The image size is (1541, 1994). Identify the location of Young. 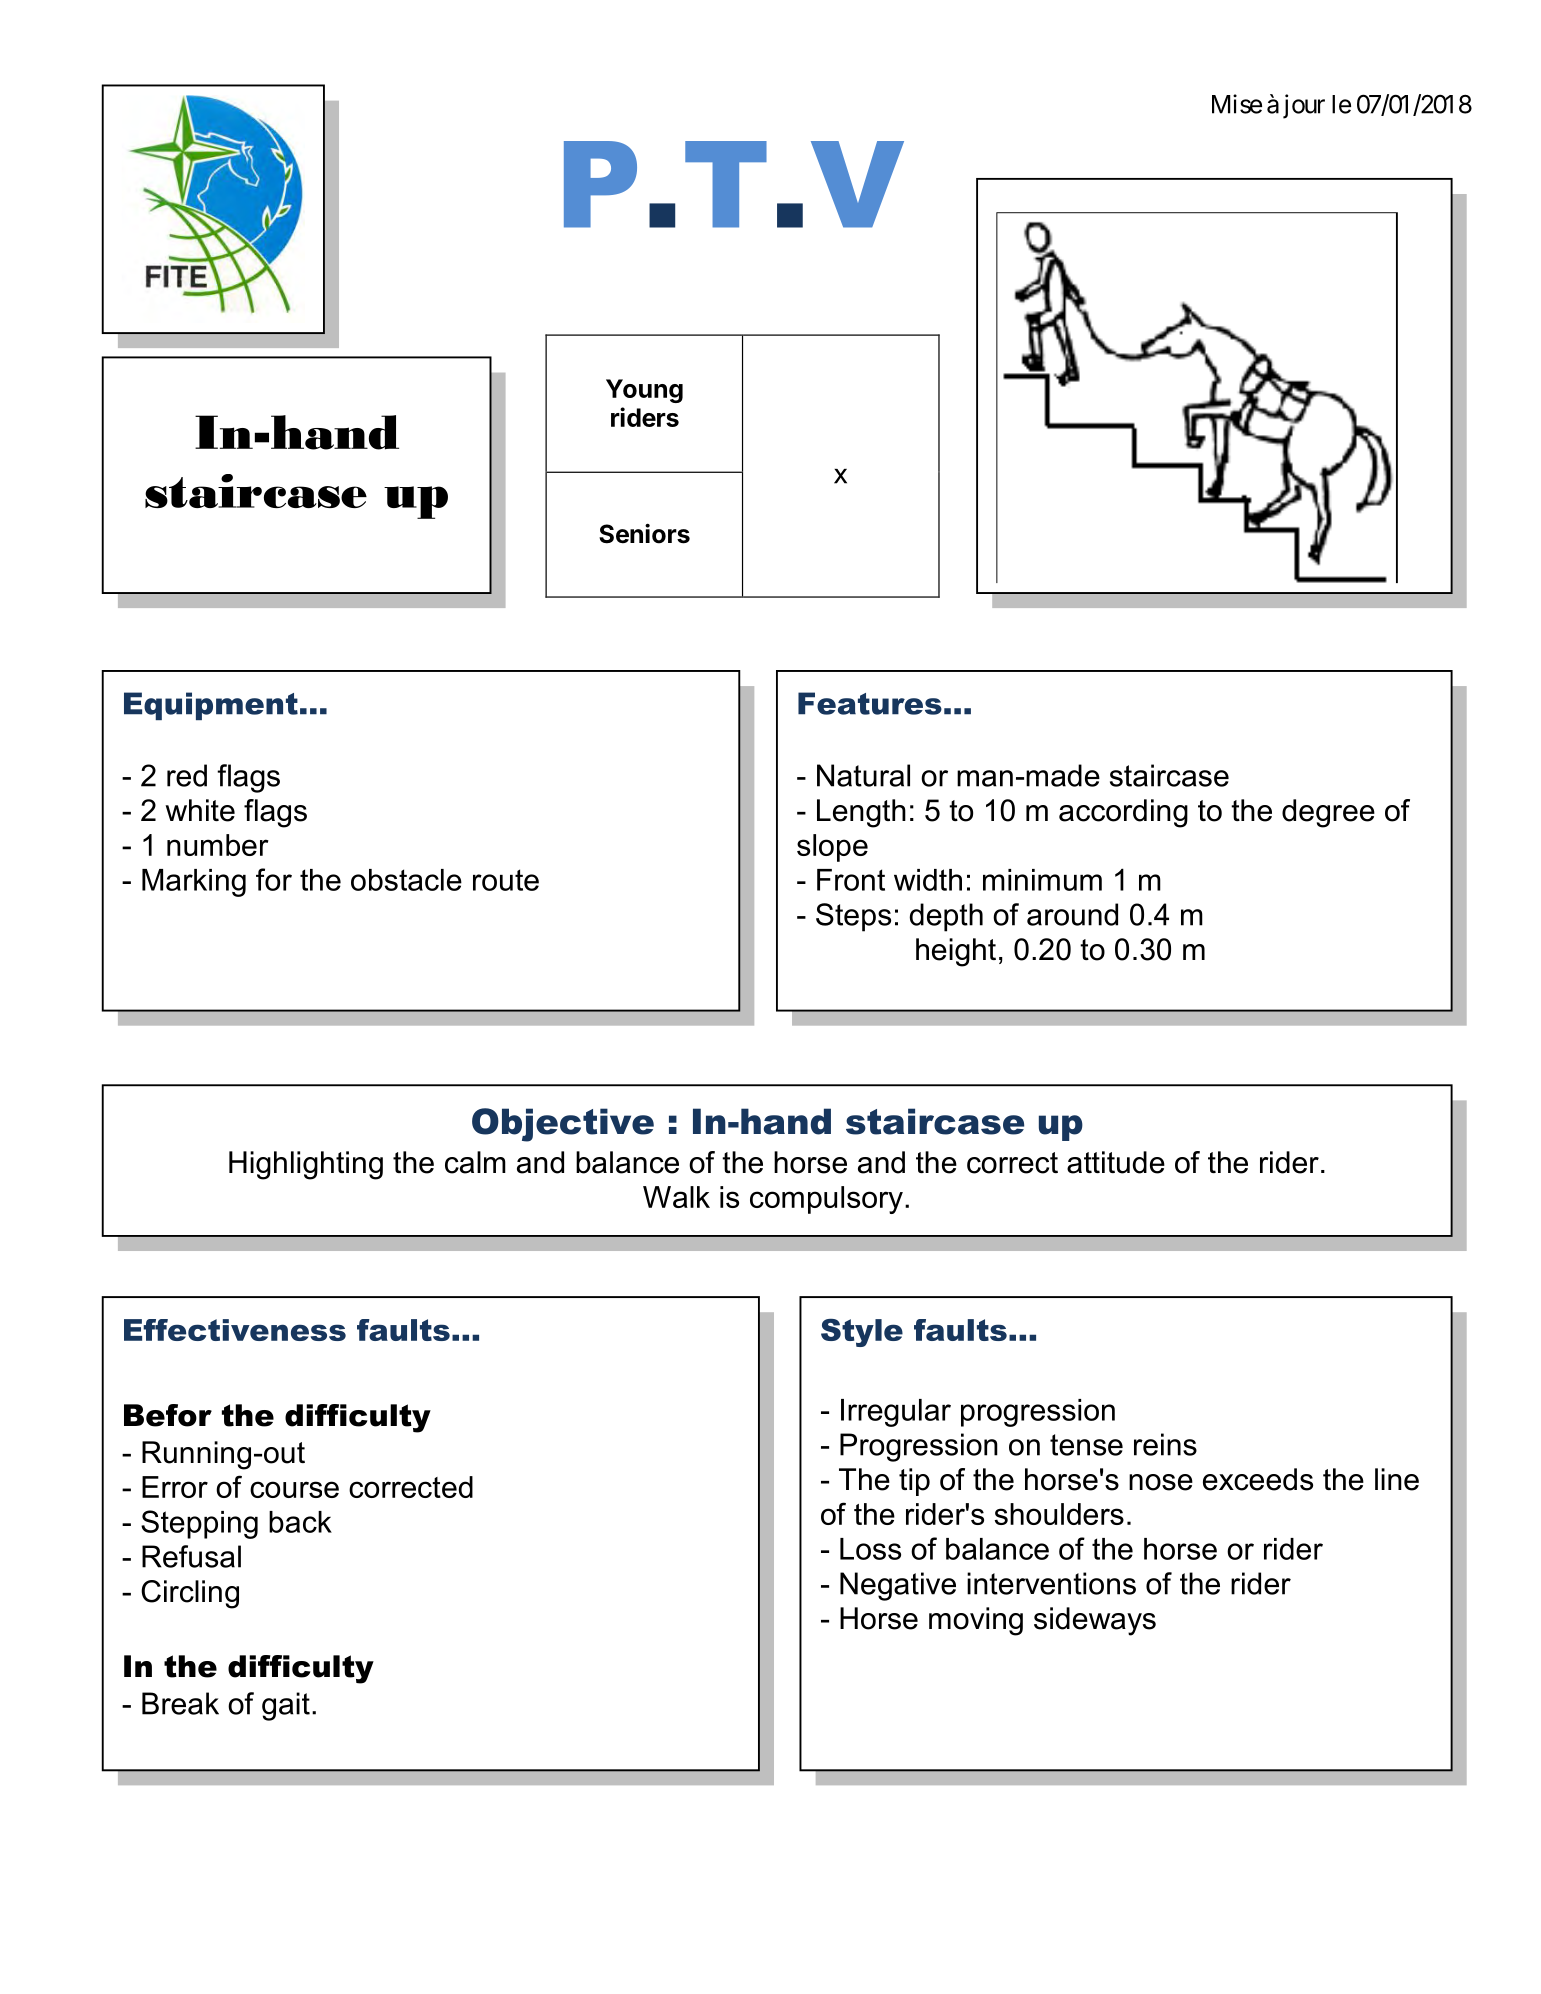
(644, 391).
